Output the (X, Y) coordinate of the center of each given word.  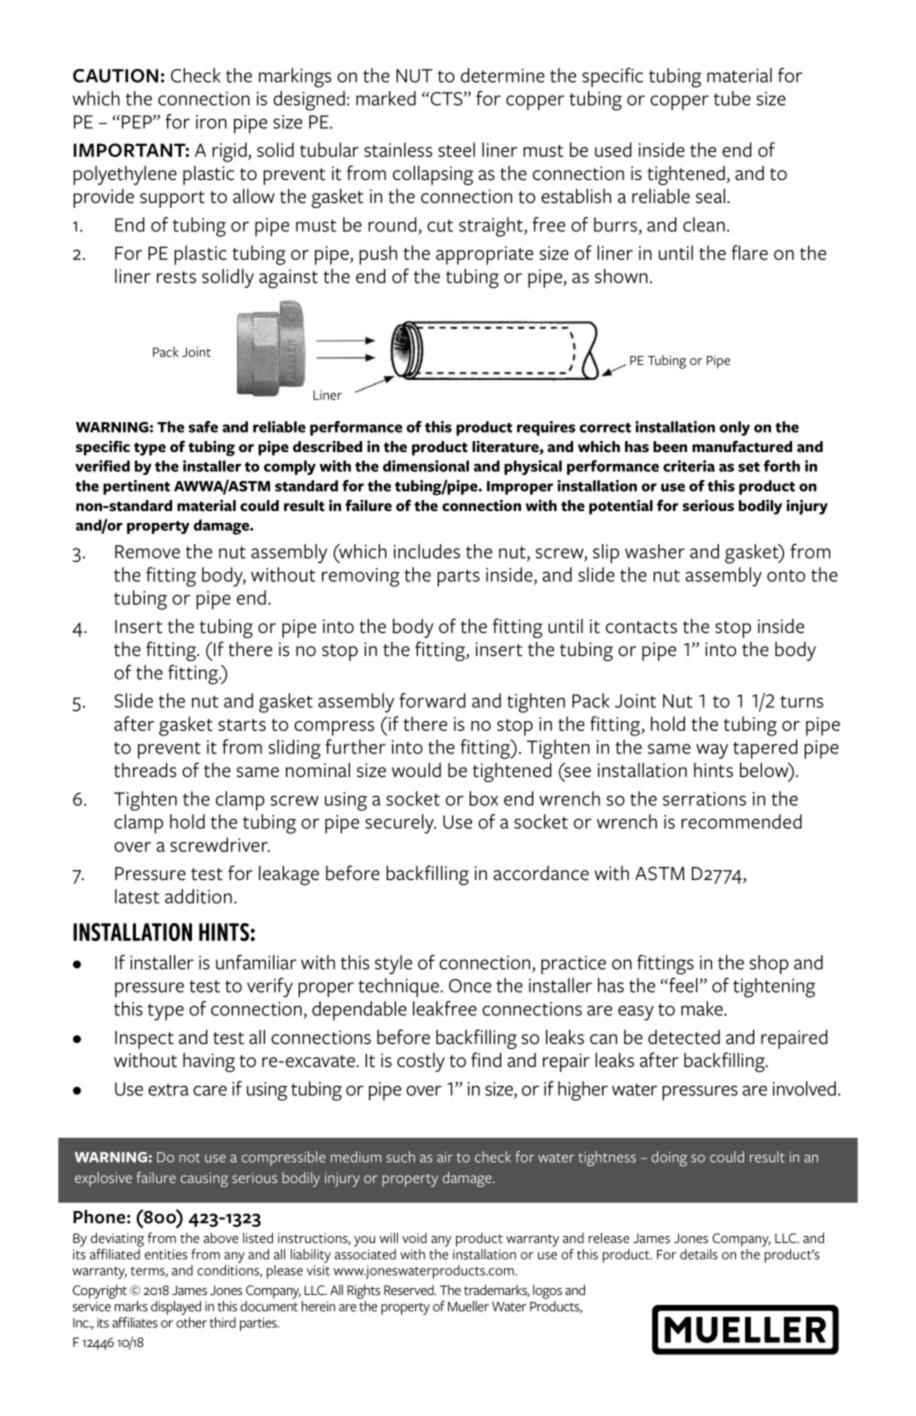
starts (242, 725)
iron (211, 122)
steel (456, 149)
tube (732, 98)
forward (432, 700)
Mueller (468, 1306)
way (712, 751)
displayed (176, 1308)
